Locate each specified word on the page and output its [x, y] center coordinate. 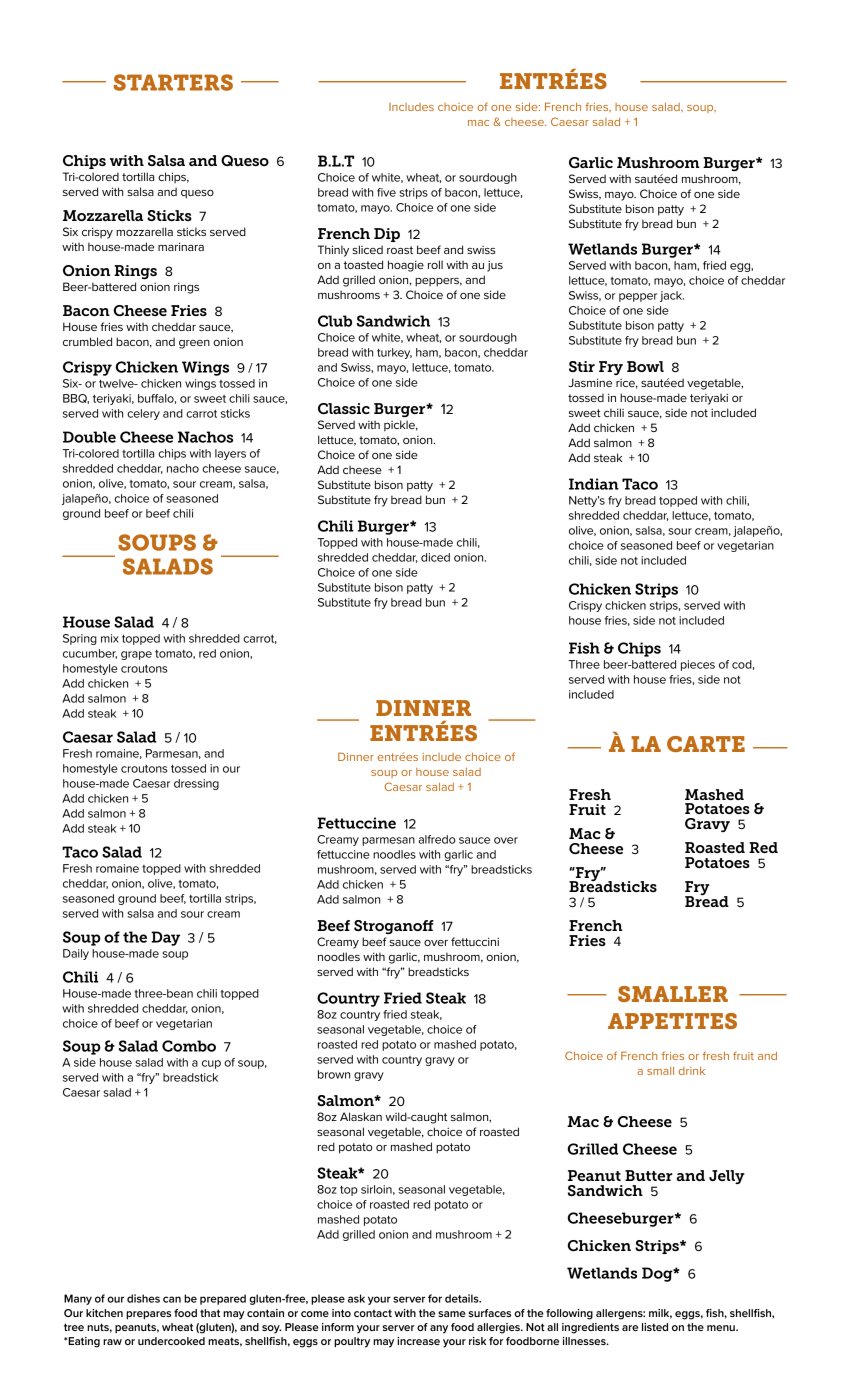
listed [655, 1327]
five [386, 192]
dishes [143, 1298]
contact [373, 1313]
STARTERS [173, 82]
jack [672, 296]
